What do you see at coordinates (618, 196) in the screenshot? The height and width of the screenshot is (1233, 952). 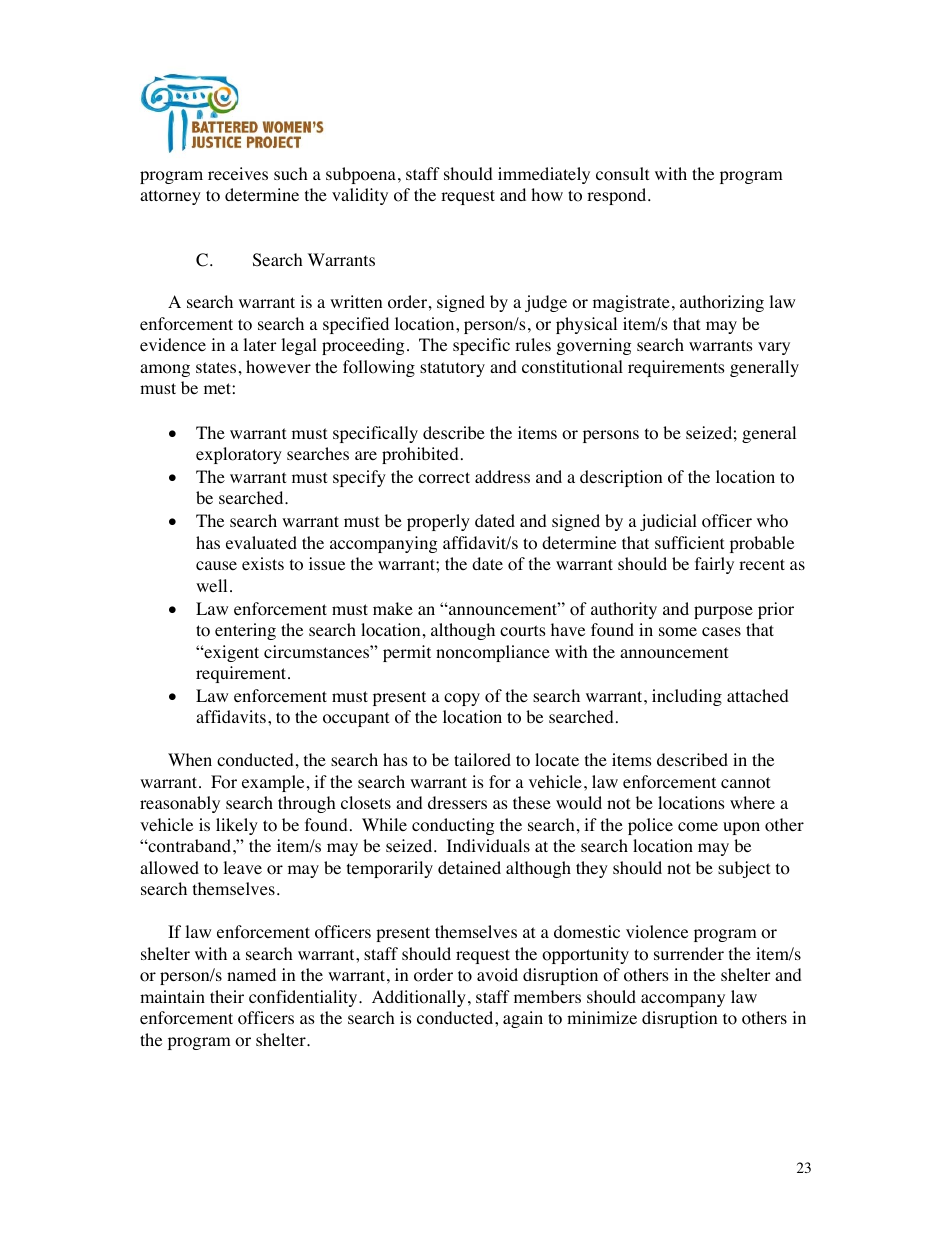 I see `respond` at bounding box center [618, 196].
